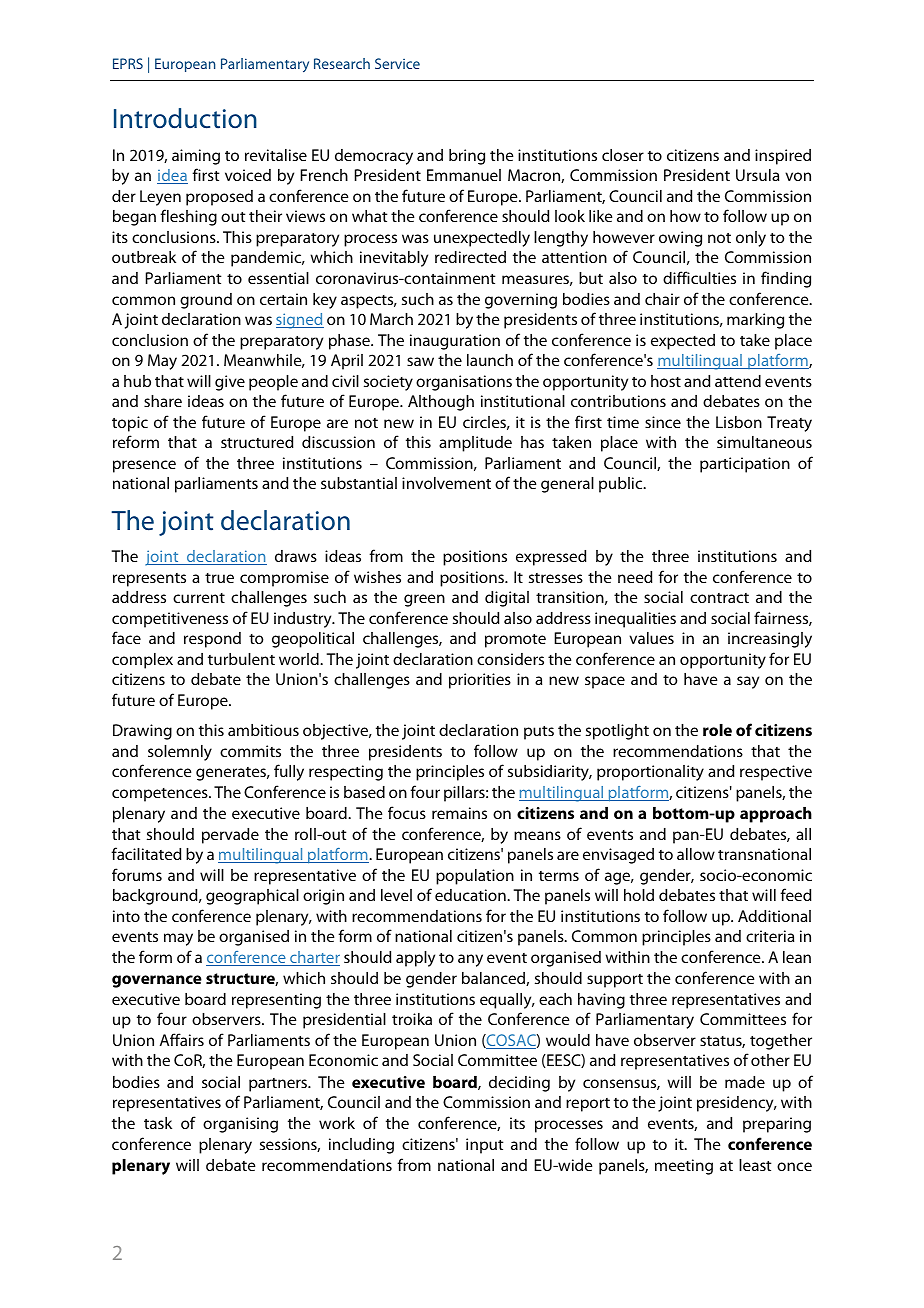 Image resolution: width=924 pixels, height=1308 pixels. I want to click on pervade, so click(230, 836).
